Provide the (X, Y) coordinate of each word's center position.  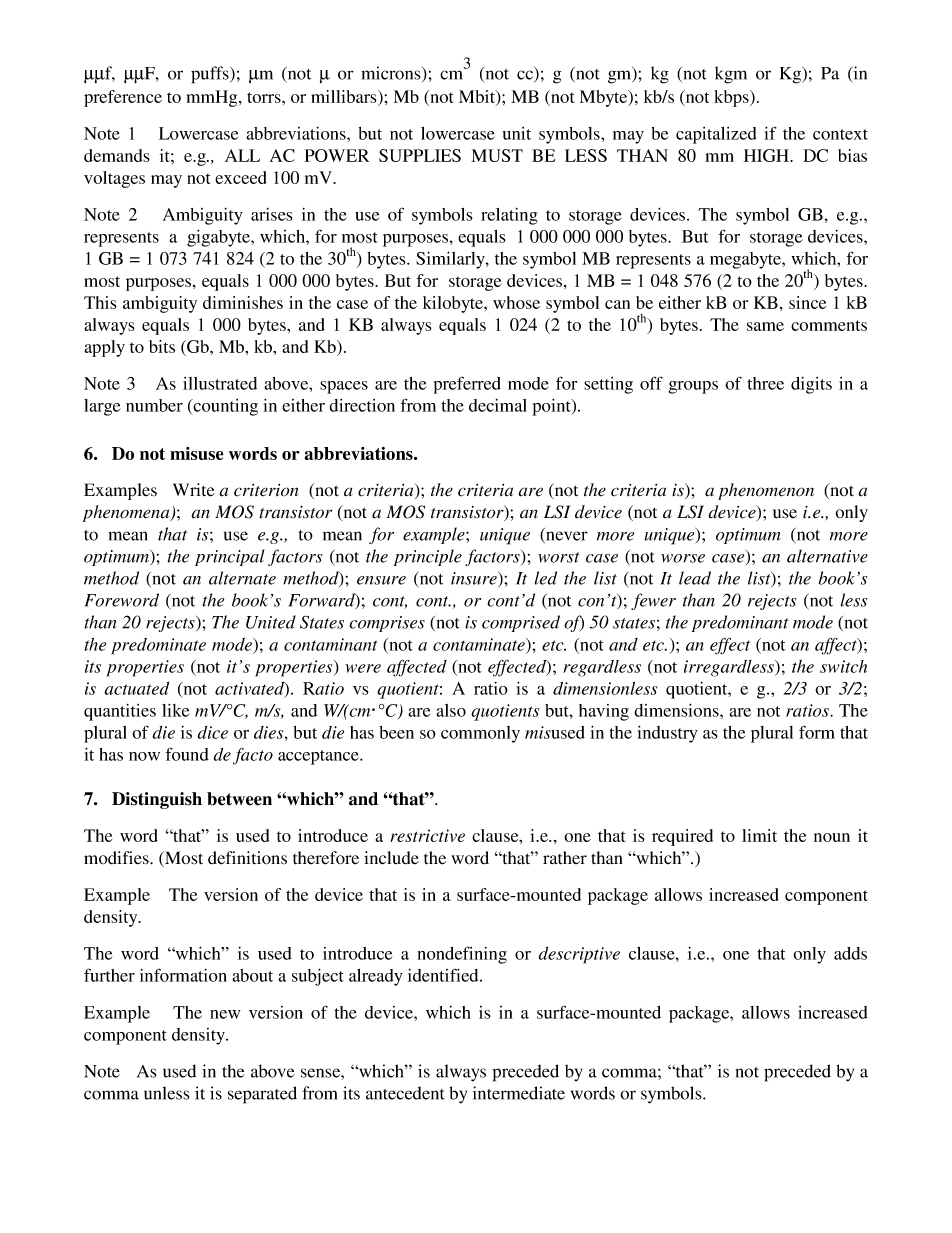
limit (759, 835)
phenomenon (766, 491)
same (765, 326)
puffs (211, 75)
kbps (732, 98)
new (225, 1014)
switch (843, 666)
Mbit (478, 98)
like (175, 710)
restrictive (427, 835)
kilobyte (454, 304)
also (451, 710)
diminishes (243, 302)
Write (194, 490)
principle (428, 557)
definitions (247, 858)
